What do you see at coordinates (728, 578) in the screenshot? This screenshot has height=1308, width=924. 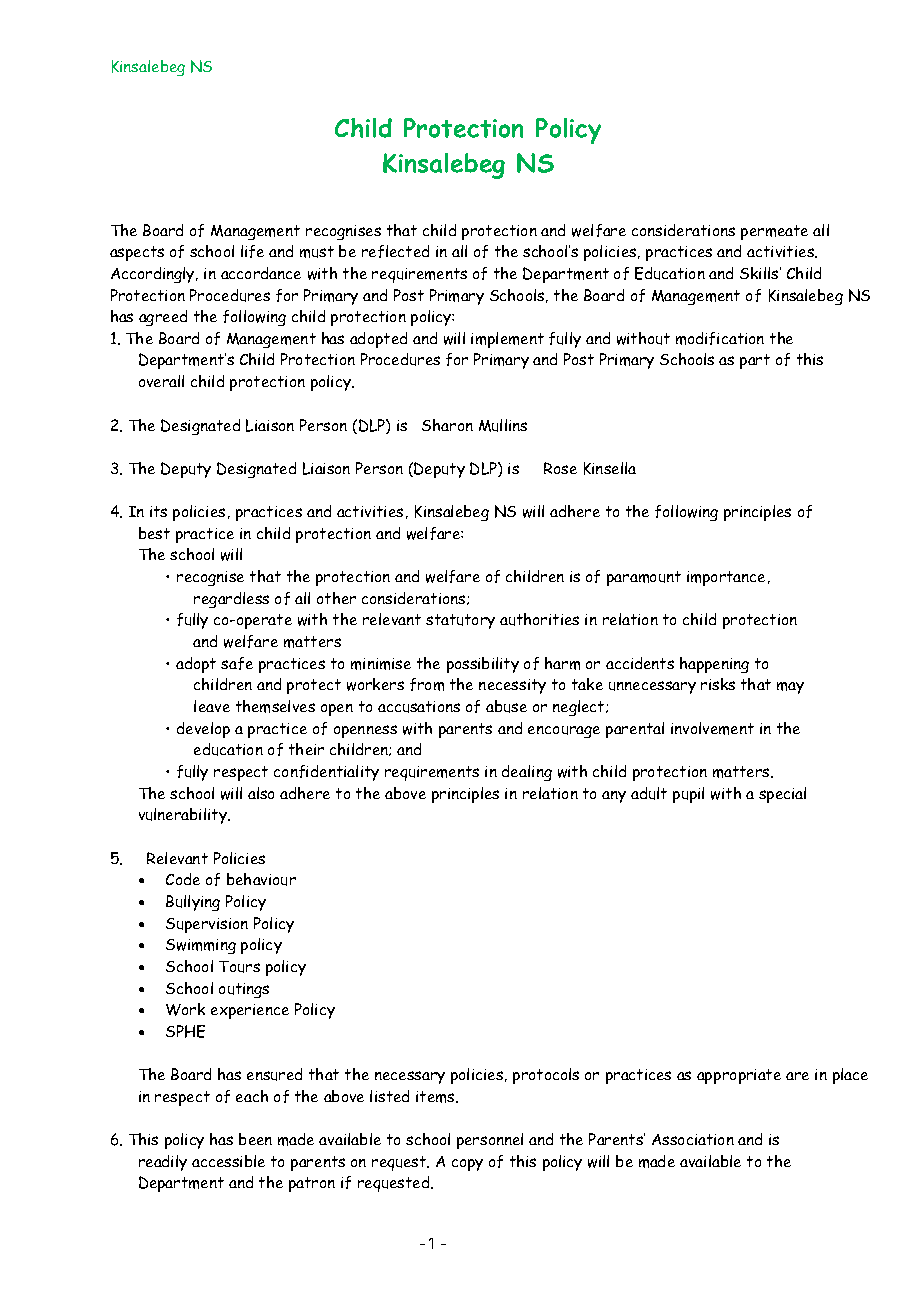 I see `importance` at bounding box center [728, 578].
